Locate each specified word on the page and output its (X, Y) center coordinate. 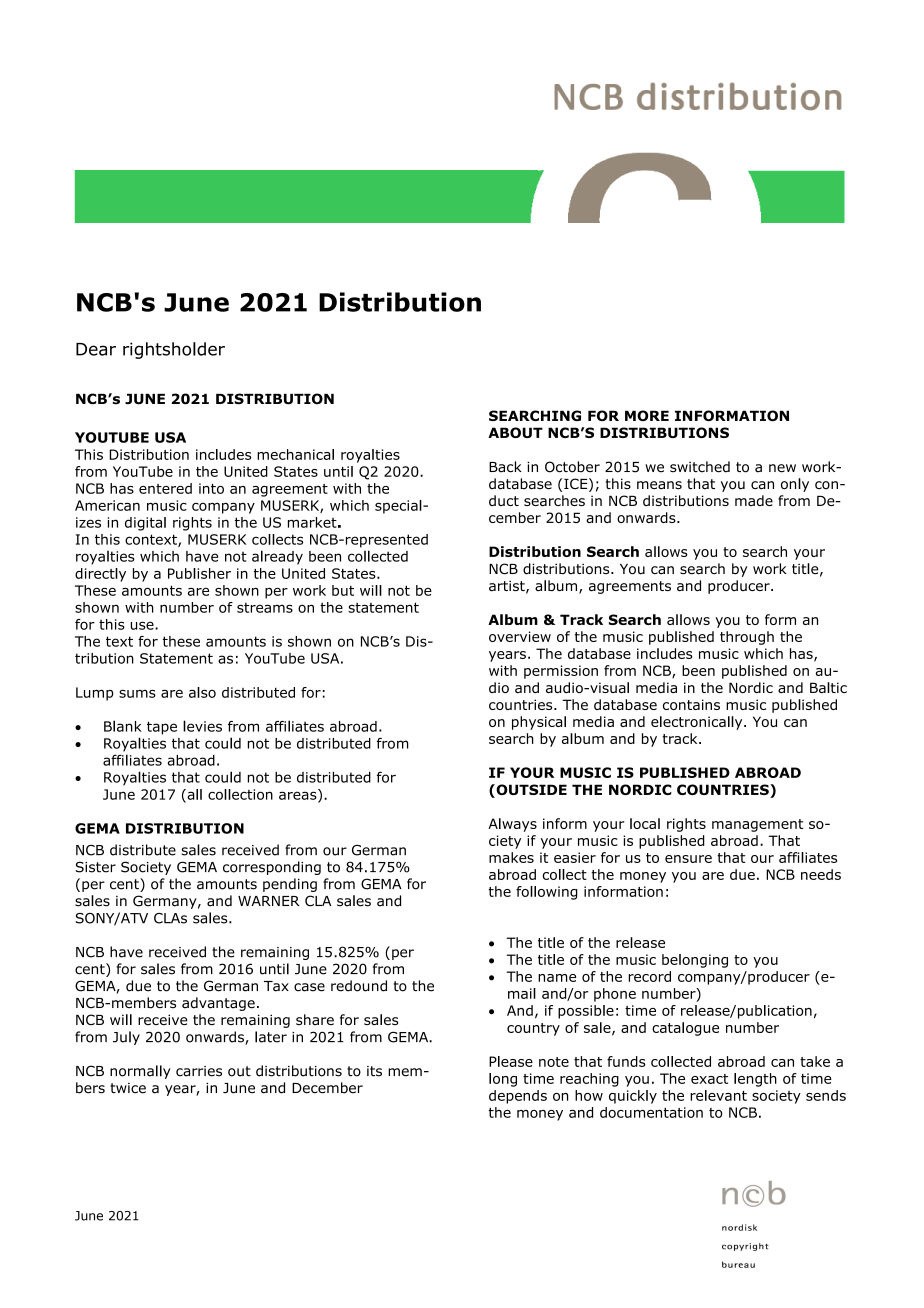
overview (520, 636)
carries (199, 1071)
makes (511, 857)
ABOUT (515, 432)
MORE (647, 415)
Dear (96, 349)
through (747, 638)
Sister (95, 867)
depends (518, 1097)
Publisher (199, 573)
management (757, 825)
